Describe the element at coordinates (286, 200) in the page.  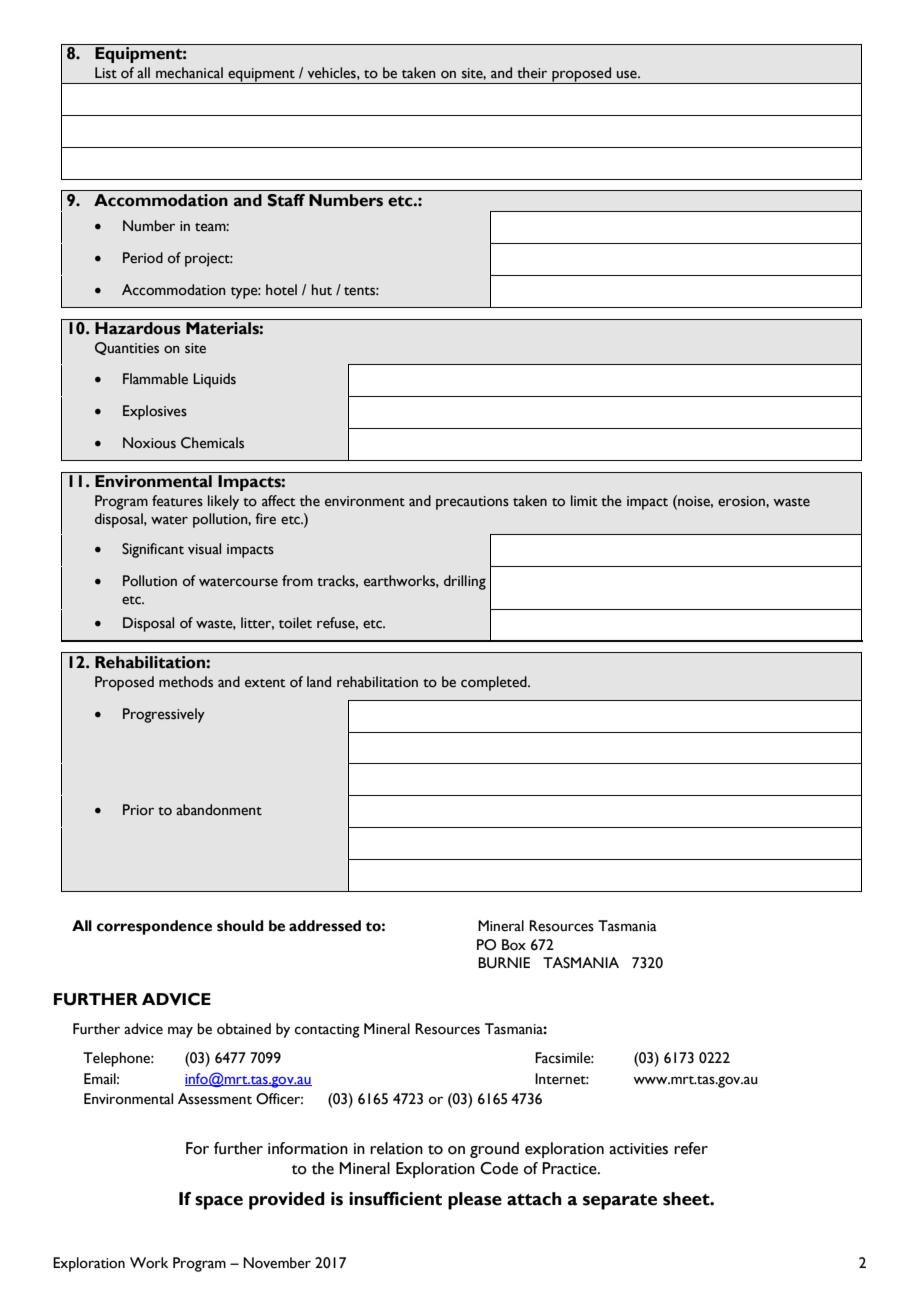
I see `Staff` at that location.
